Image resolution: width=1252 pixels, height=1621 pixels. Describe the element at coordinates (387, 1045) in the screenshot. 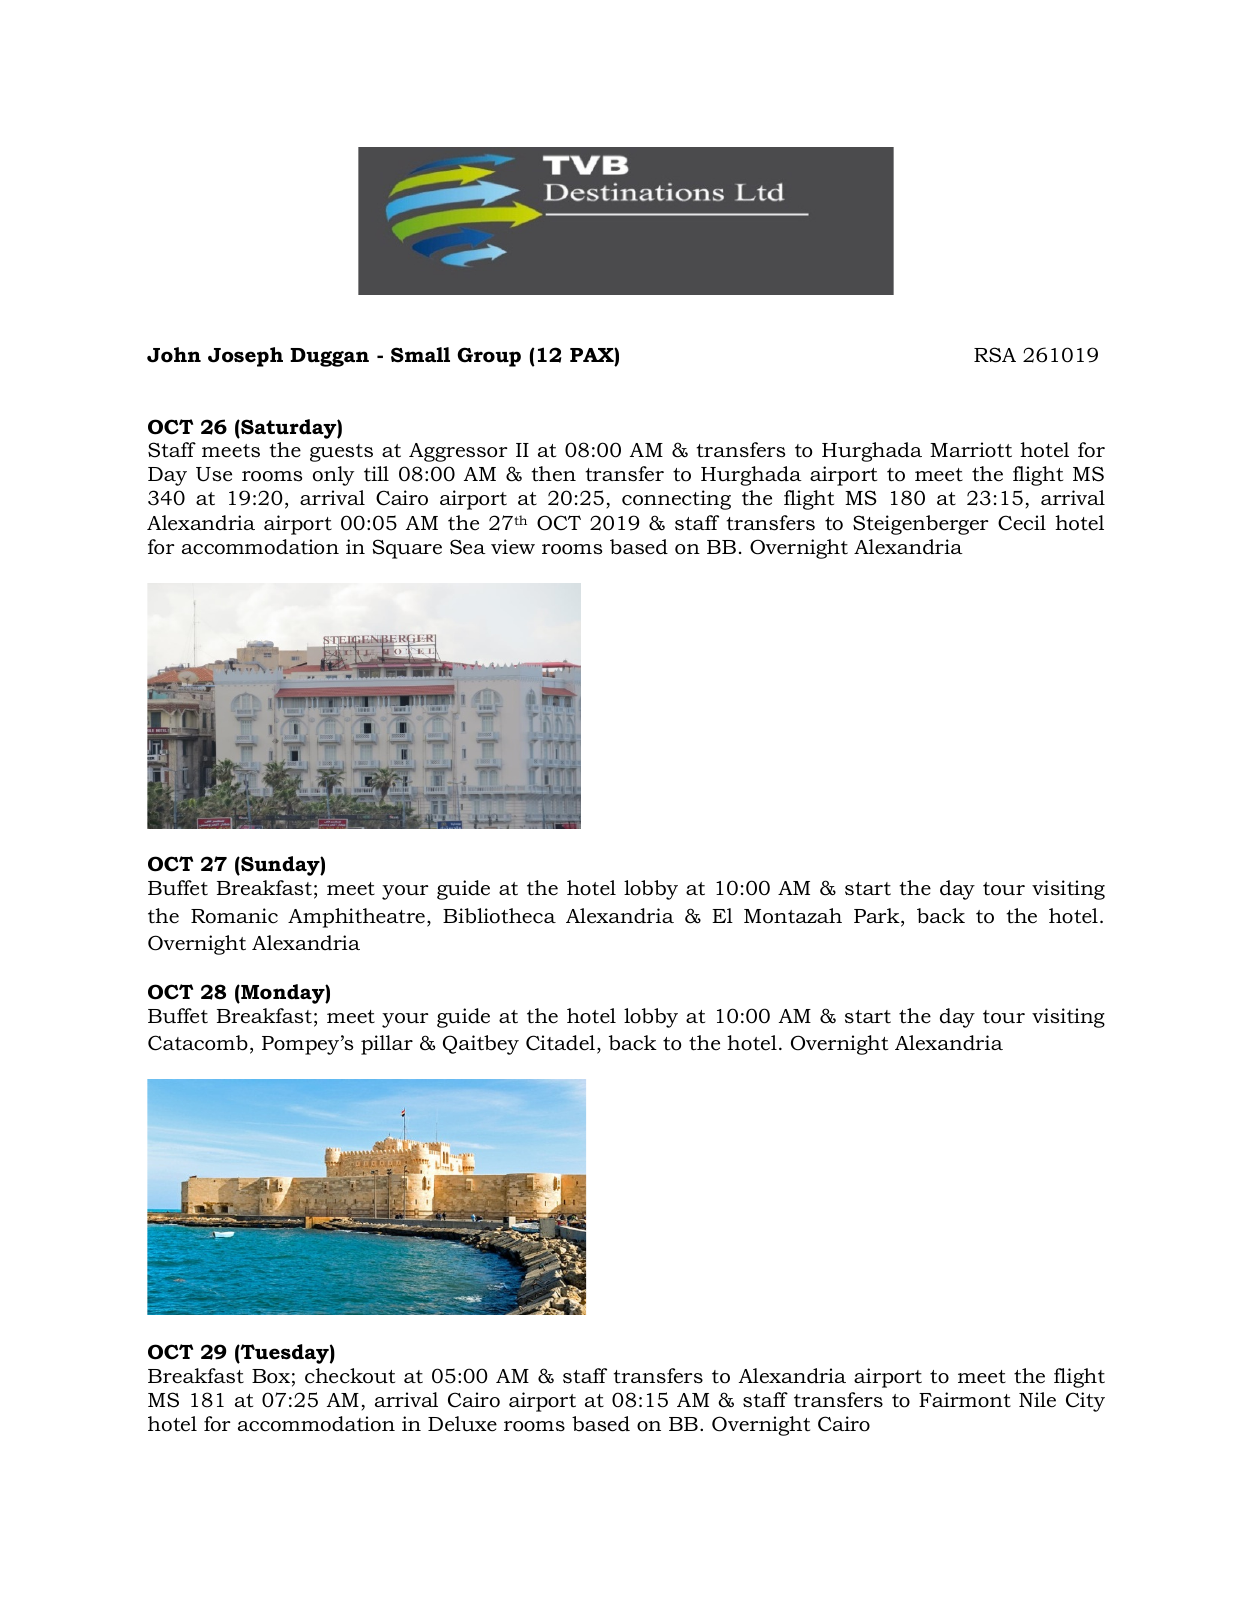

I see `pillar` at that location.
